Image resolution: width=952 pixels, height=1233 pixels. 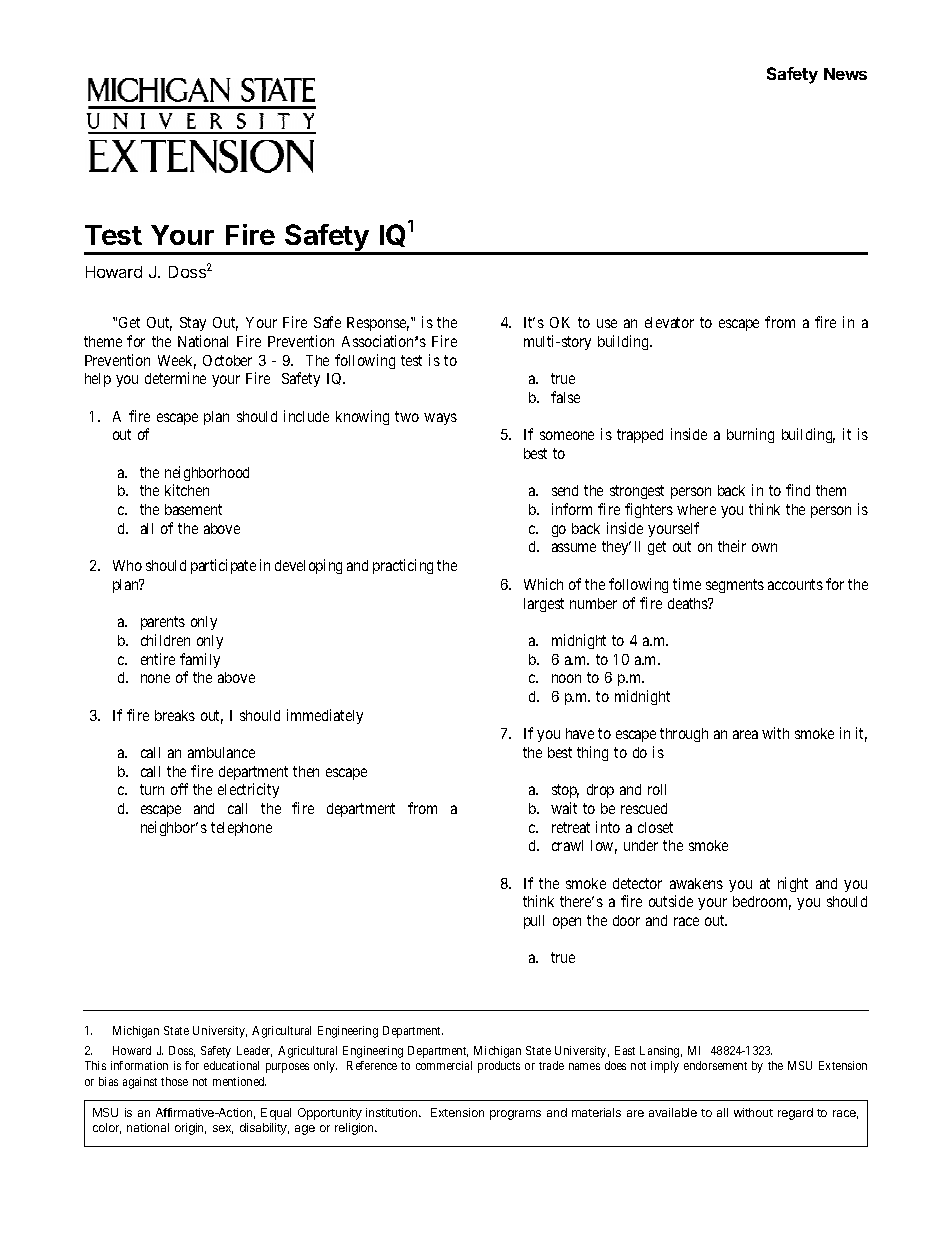 I want to click on Stay, so click(x=193, y=324).
